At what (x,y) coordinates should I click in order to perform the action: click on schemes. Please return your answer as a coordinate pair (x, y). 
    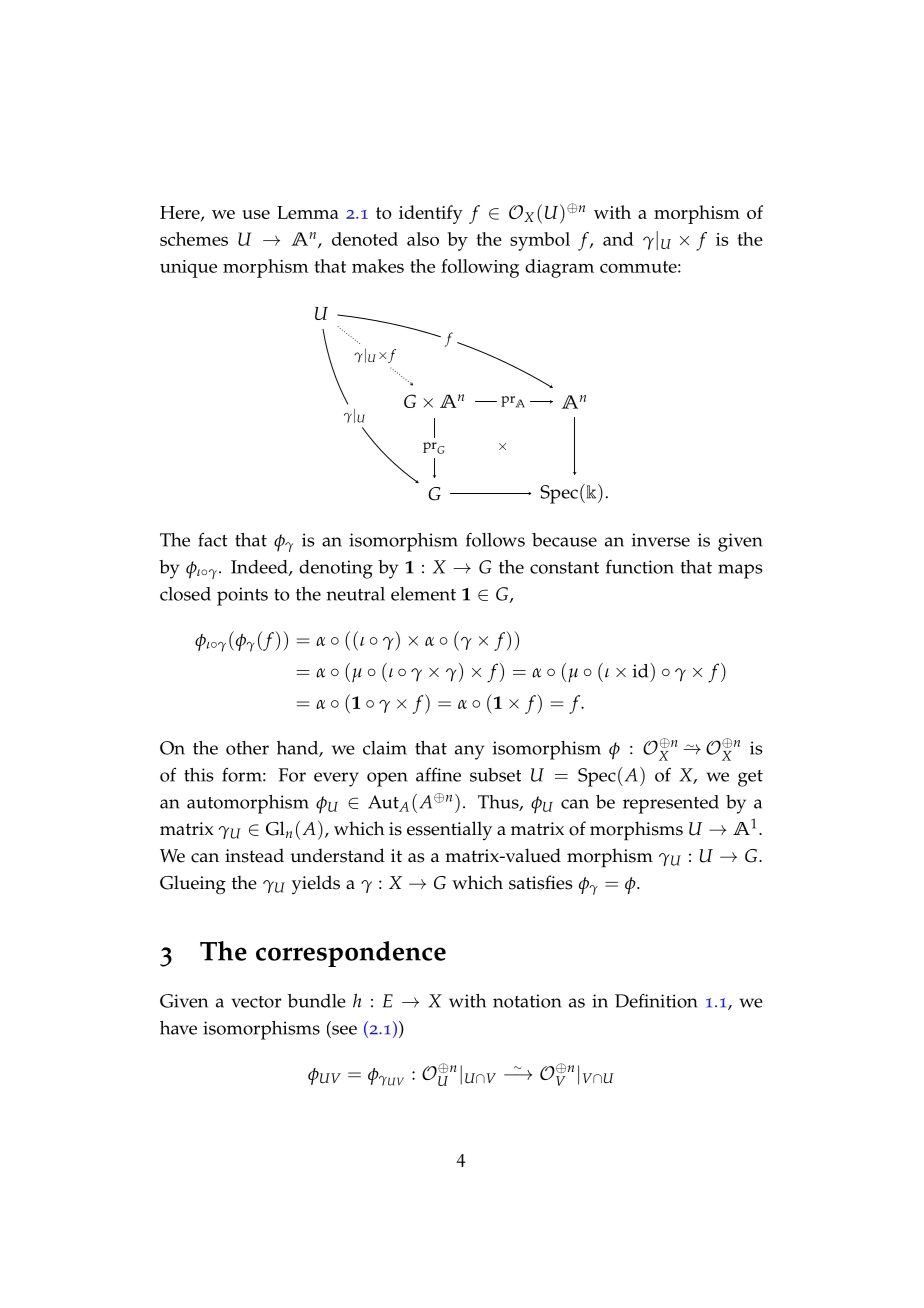
    Looking at the image, I should click on (194, 239).
